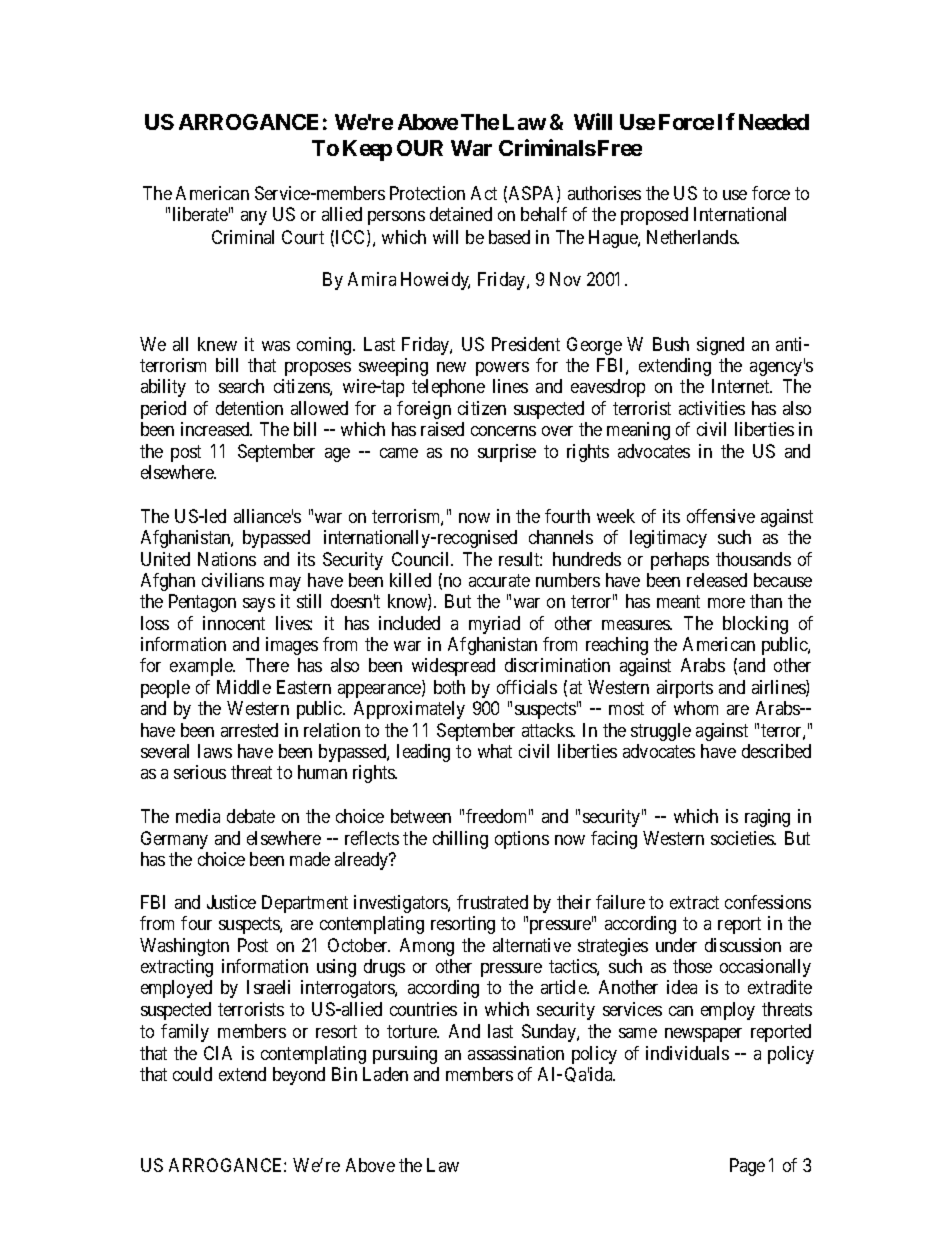 This document has height=1233, width=952. I want to click on Needed, so click(774, 122).
